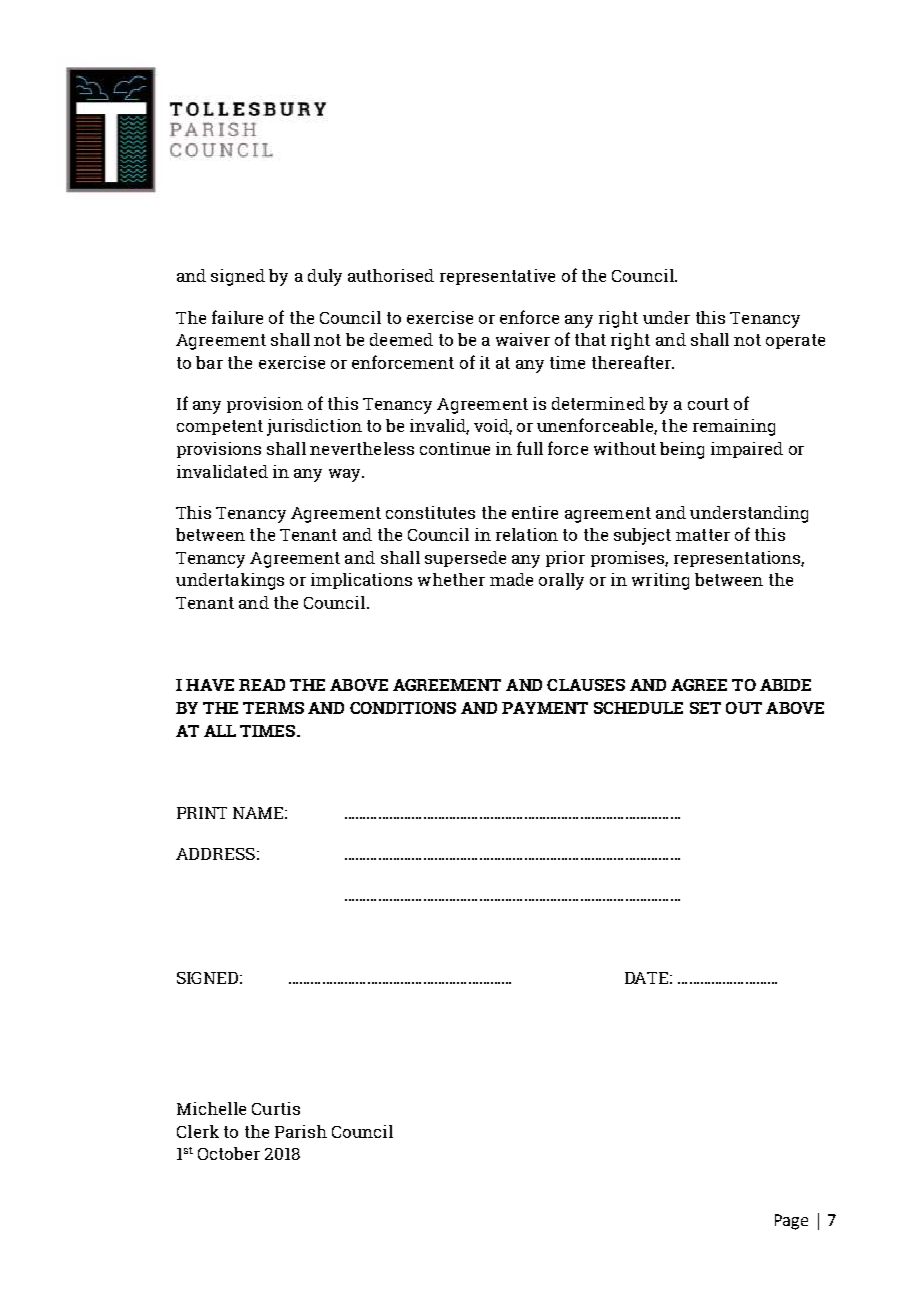  What do you see at coordinates (497, 277) in the document?
I see `representative` at bounding box center [497, 277].
